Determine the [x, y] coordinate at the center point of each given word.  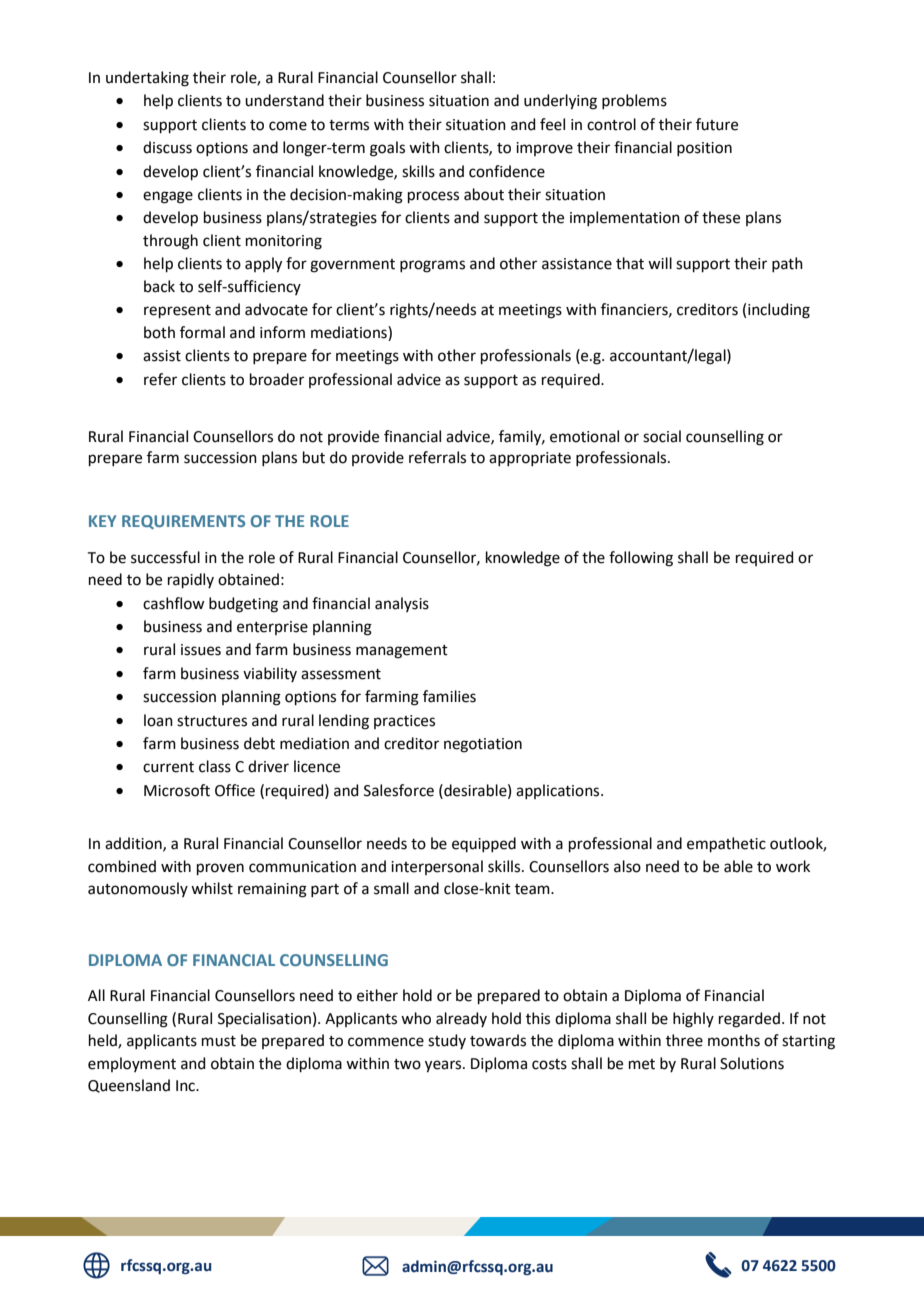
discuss [167, 147]
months [734, 1040]
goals [387, 149]
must [219, 1041]
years [444, 1066]
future [717, 124]
